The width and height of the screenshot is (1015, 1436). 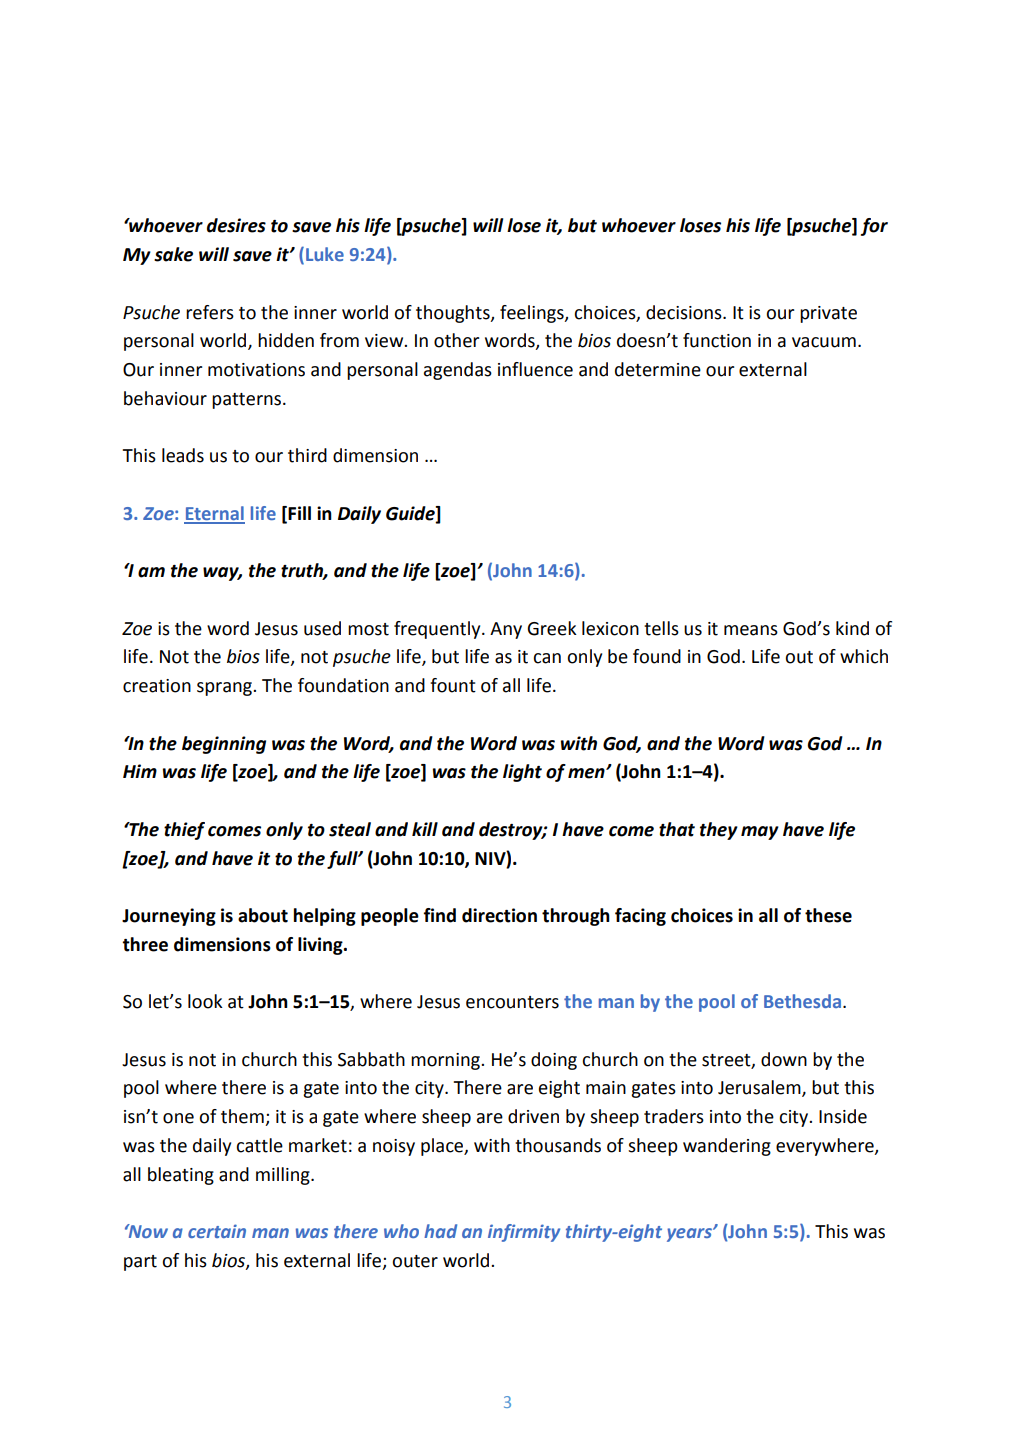 I want to click on private, so click(x=828, y=314).
